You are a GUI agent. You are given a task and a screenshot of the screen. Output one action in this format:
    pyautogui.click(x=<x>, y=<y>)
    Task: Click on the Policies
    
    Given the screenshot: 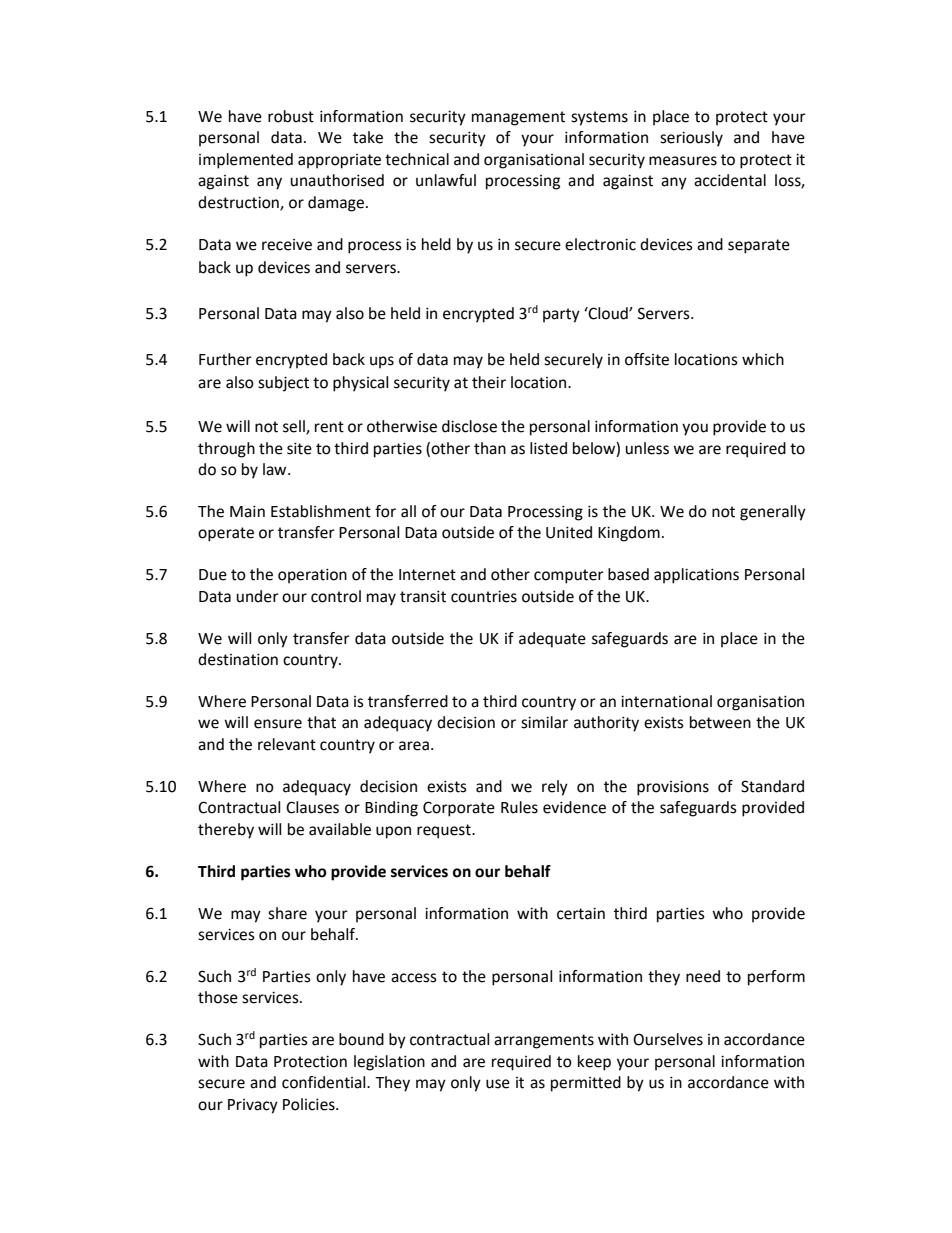 What is the action you would take?
    pyautogui.click(x=310, y=1104)
